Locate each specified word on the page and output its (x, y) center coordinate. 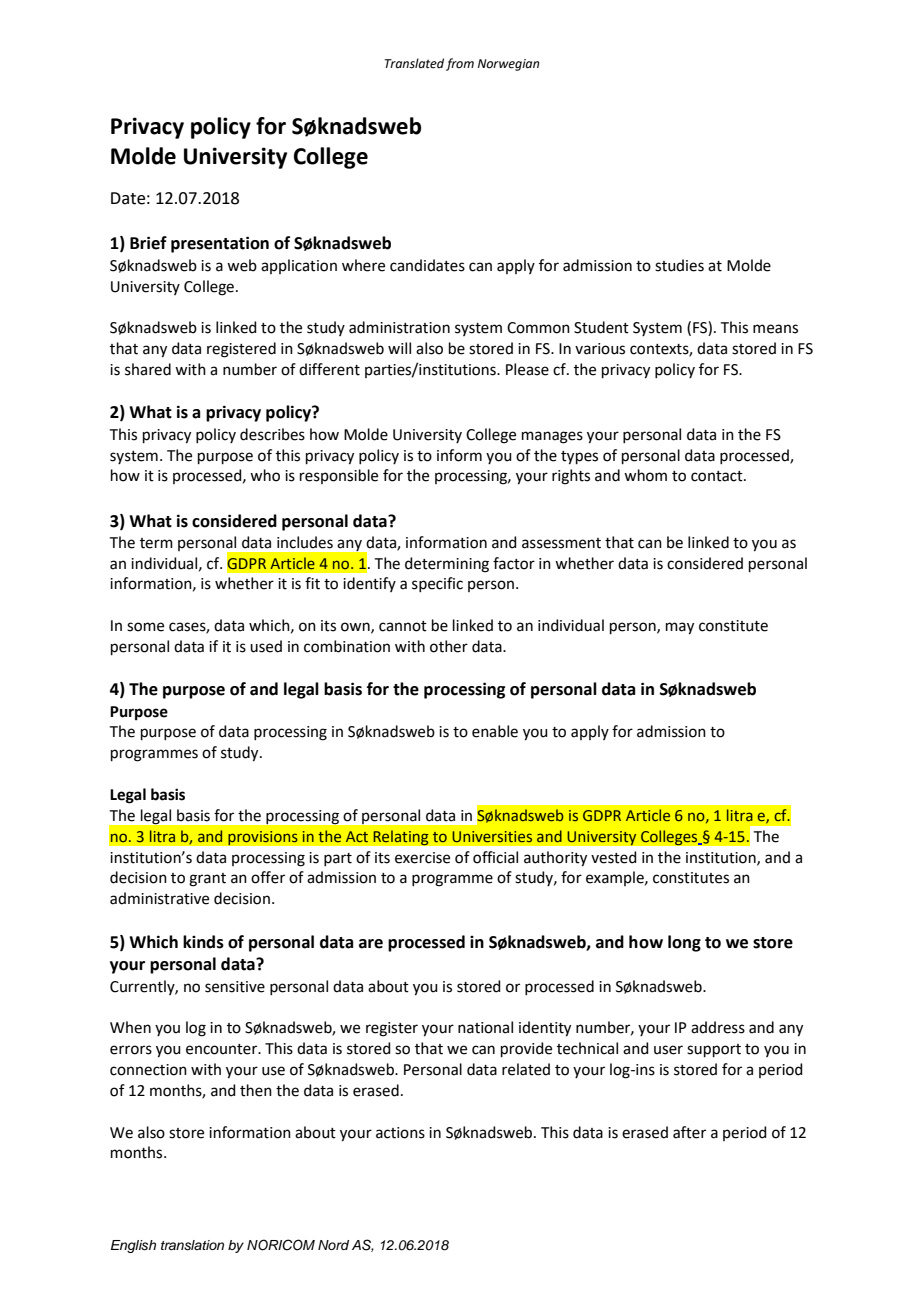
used (266, 646)
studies (679, 265)
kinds (203, 942)
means (775, 329)
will (399, 348)
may (680, 628)
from (460, 64)
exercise (422, 858)
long (684, 943)
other (449, 646)
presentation (220, 244)
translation (192, 1245)
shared (148, 369)
